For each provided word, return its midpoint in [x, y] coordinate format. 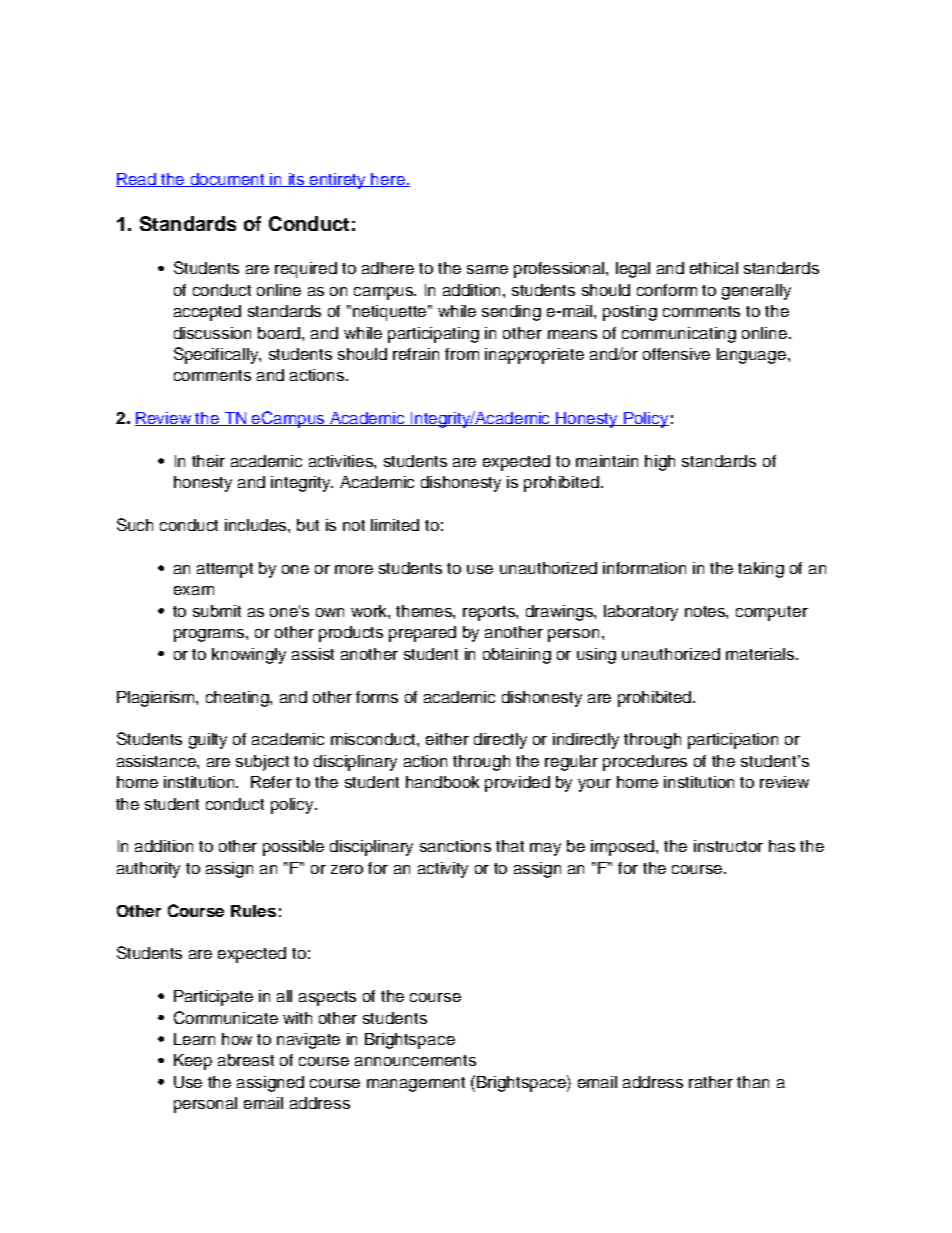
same [487, 269]
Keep [193, 1062]
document [228, 180]
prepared [422, 634]
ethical [714, 268]
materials [761, 654]
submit [217, 611]
